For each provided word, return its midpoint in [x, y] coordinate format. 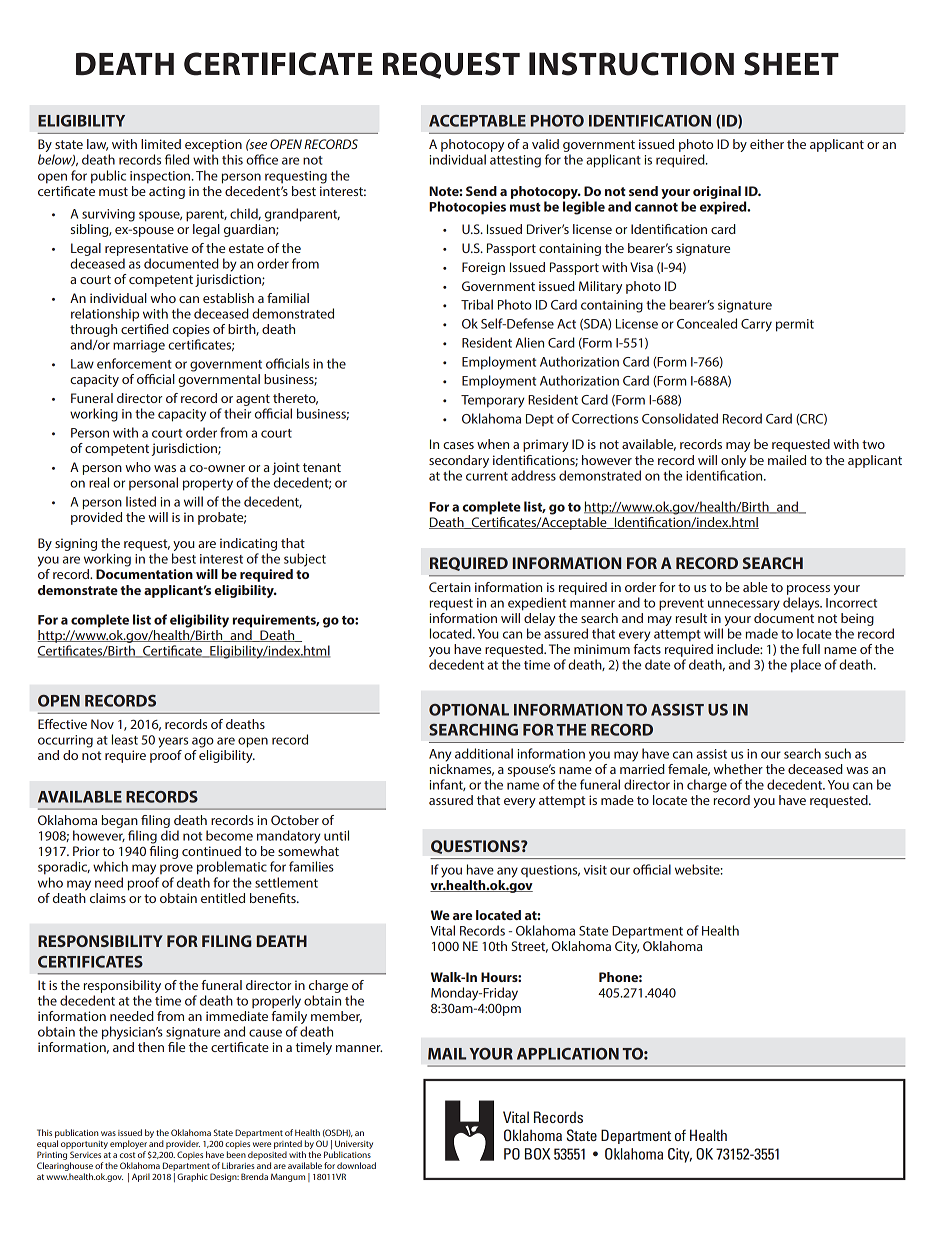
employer [128, 1146]
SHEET [791, 64]
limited [161, 144]
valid [545, 144]
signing [76, 544]
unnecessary [744, 605]
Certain [450, 587]
